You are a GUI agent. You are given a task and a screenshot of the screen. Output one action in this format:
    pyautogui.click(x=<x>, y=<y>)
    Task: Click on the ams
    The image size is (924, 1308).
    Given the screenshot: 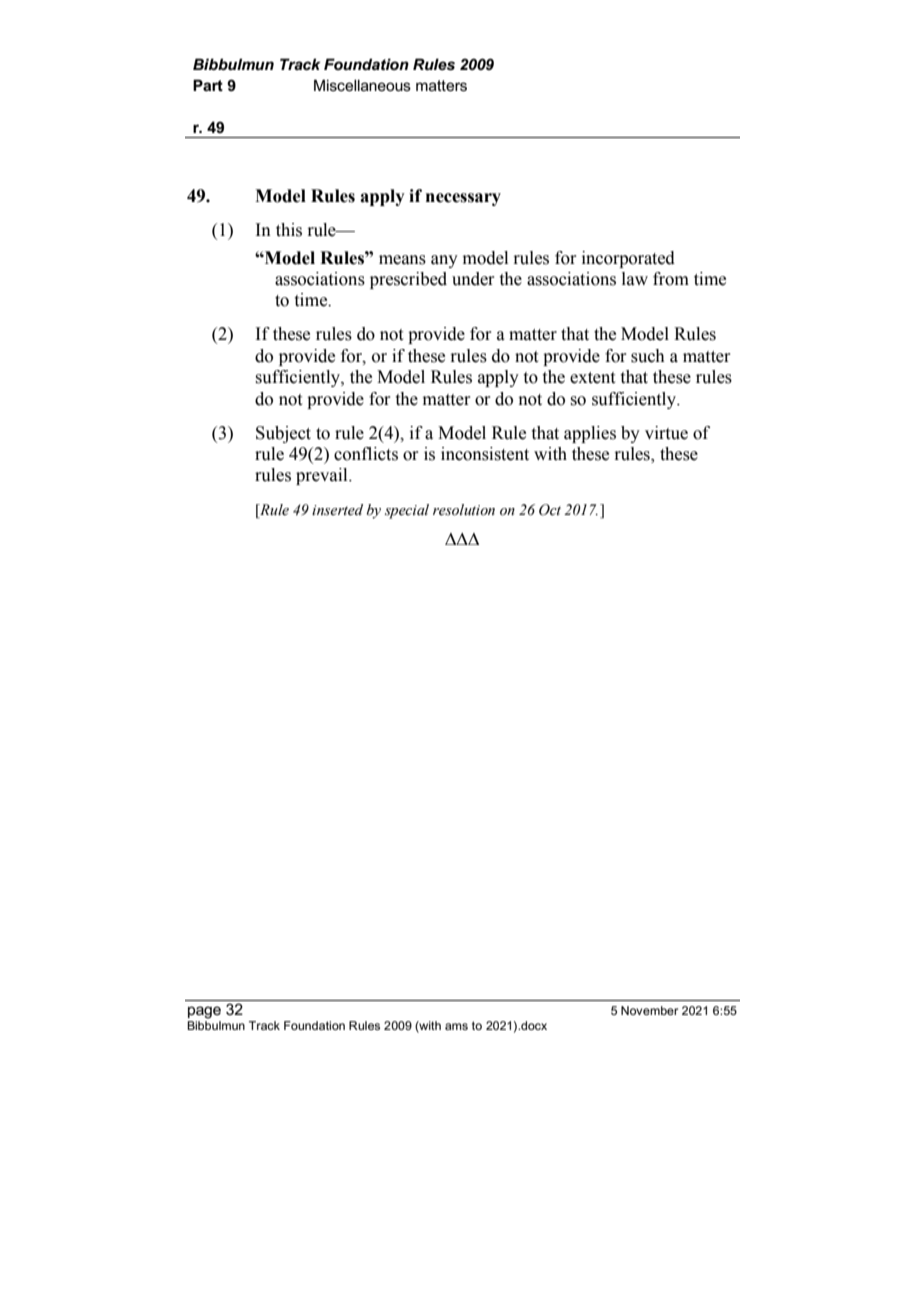 What is the action you would take?
    pyautogui.click(x=456, y=1026)
